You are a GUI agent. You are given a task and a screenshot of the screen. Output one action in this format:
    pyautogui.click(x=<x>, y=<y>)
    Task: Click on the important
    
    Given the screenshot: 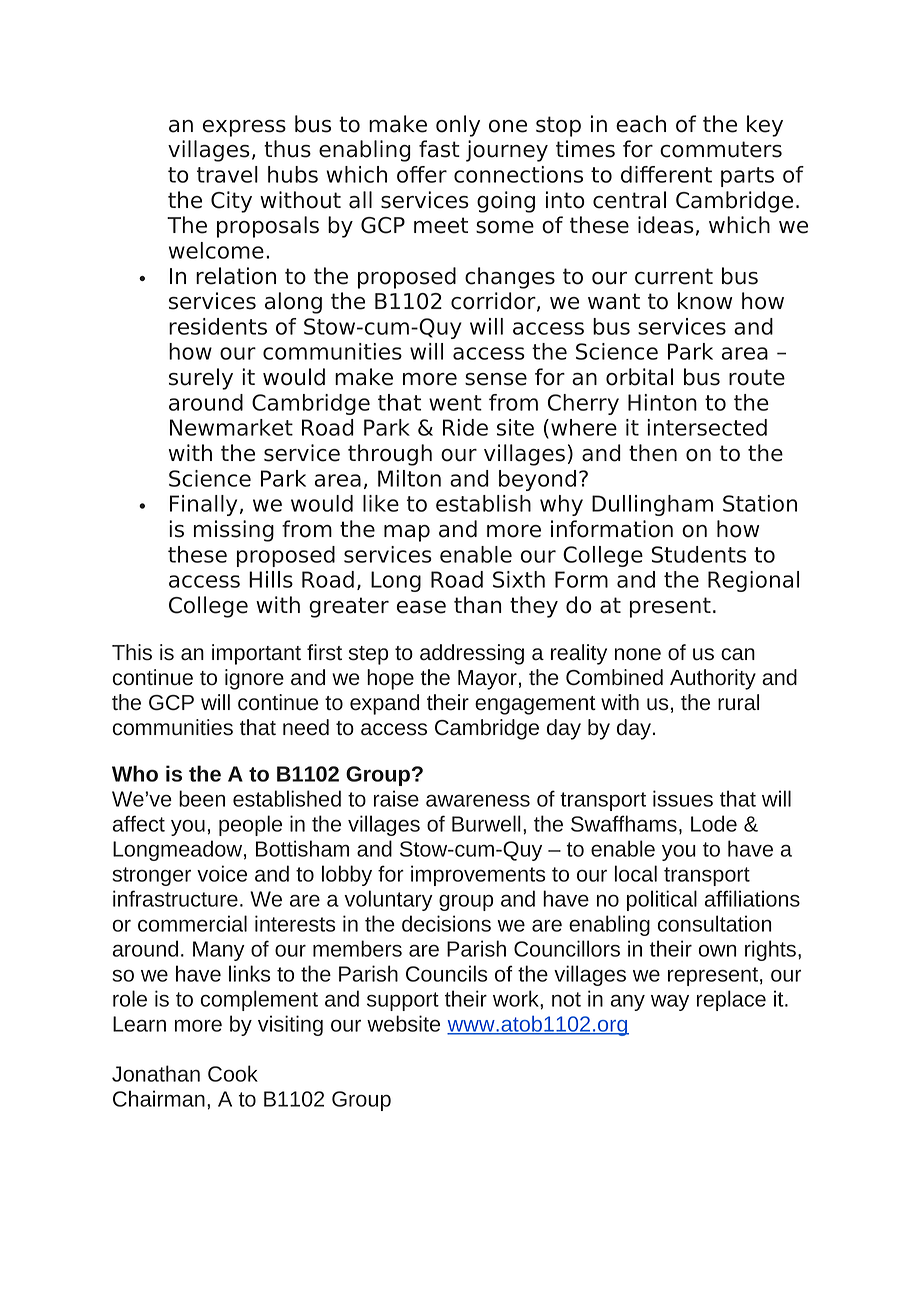 What is the action you would take?
    pyautogui.click(x=256, y=654)
